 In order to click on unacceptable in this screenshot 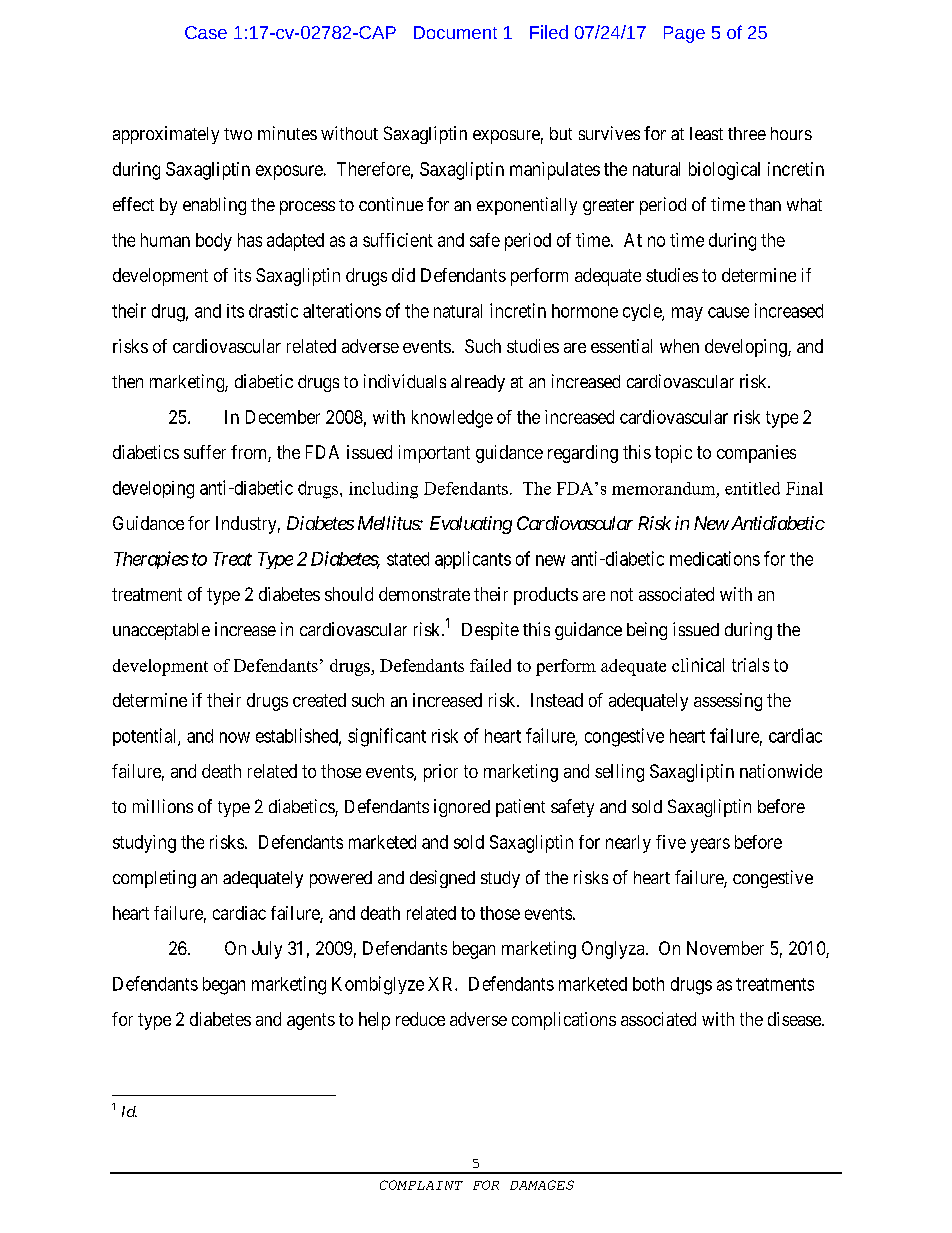, I will do `click(161, 631)`.
